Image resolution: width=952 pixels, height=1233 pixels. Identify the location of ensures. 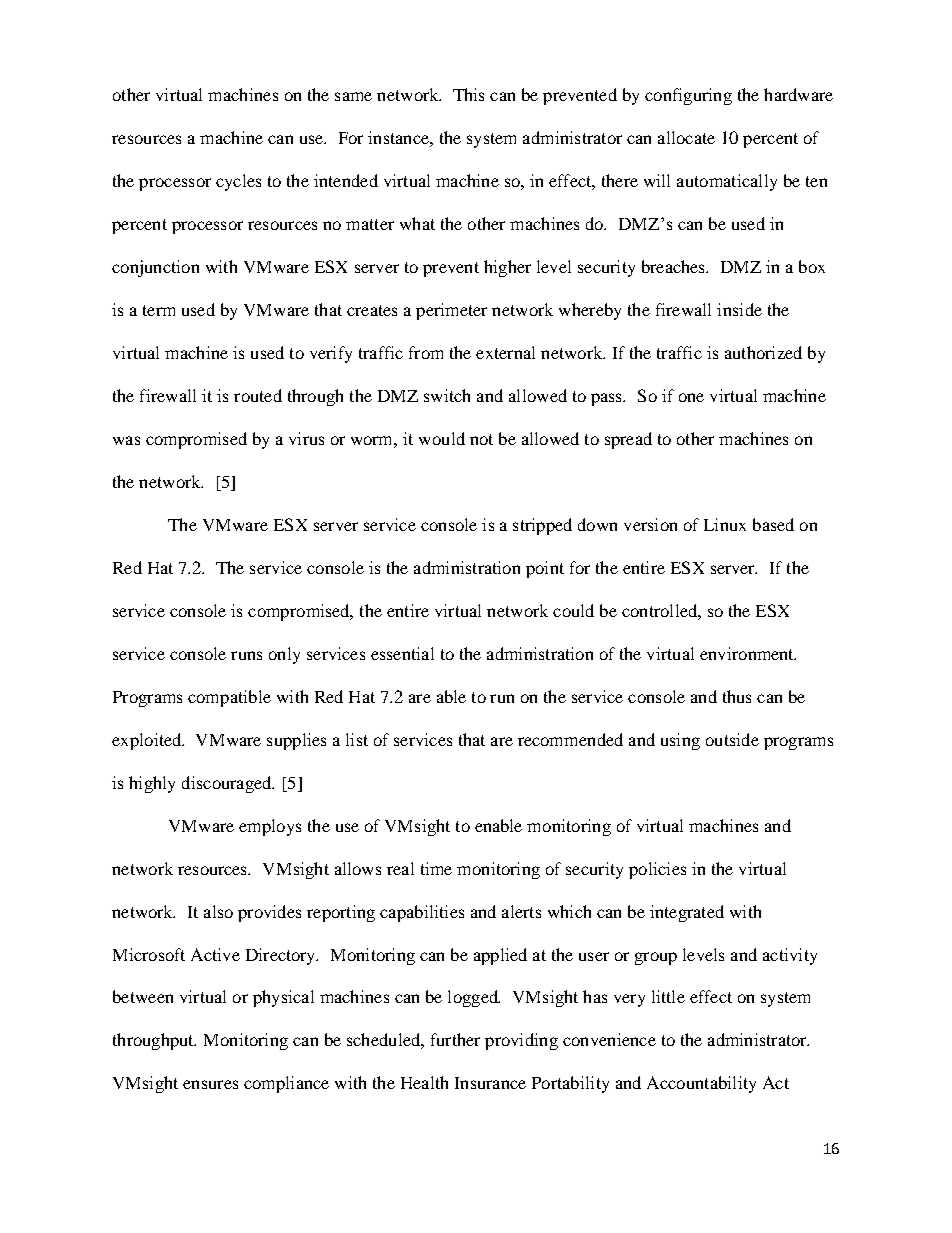
(210, 1084).
